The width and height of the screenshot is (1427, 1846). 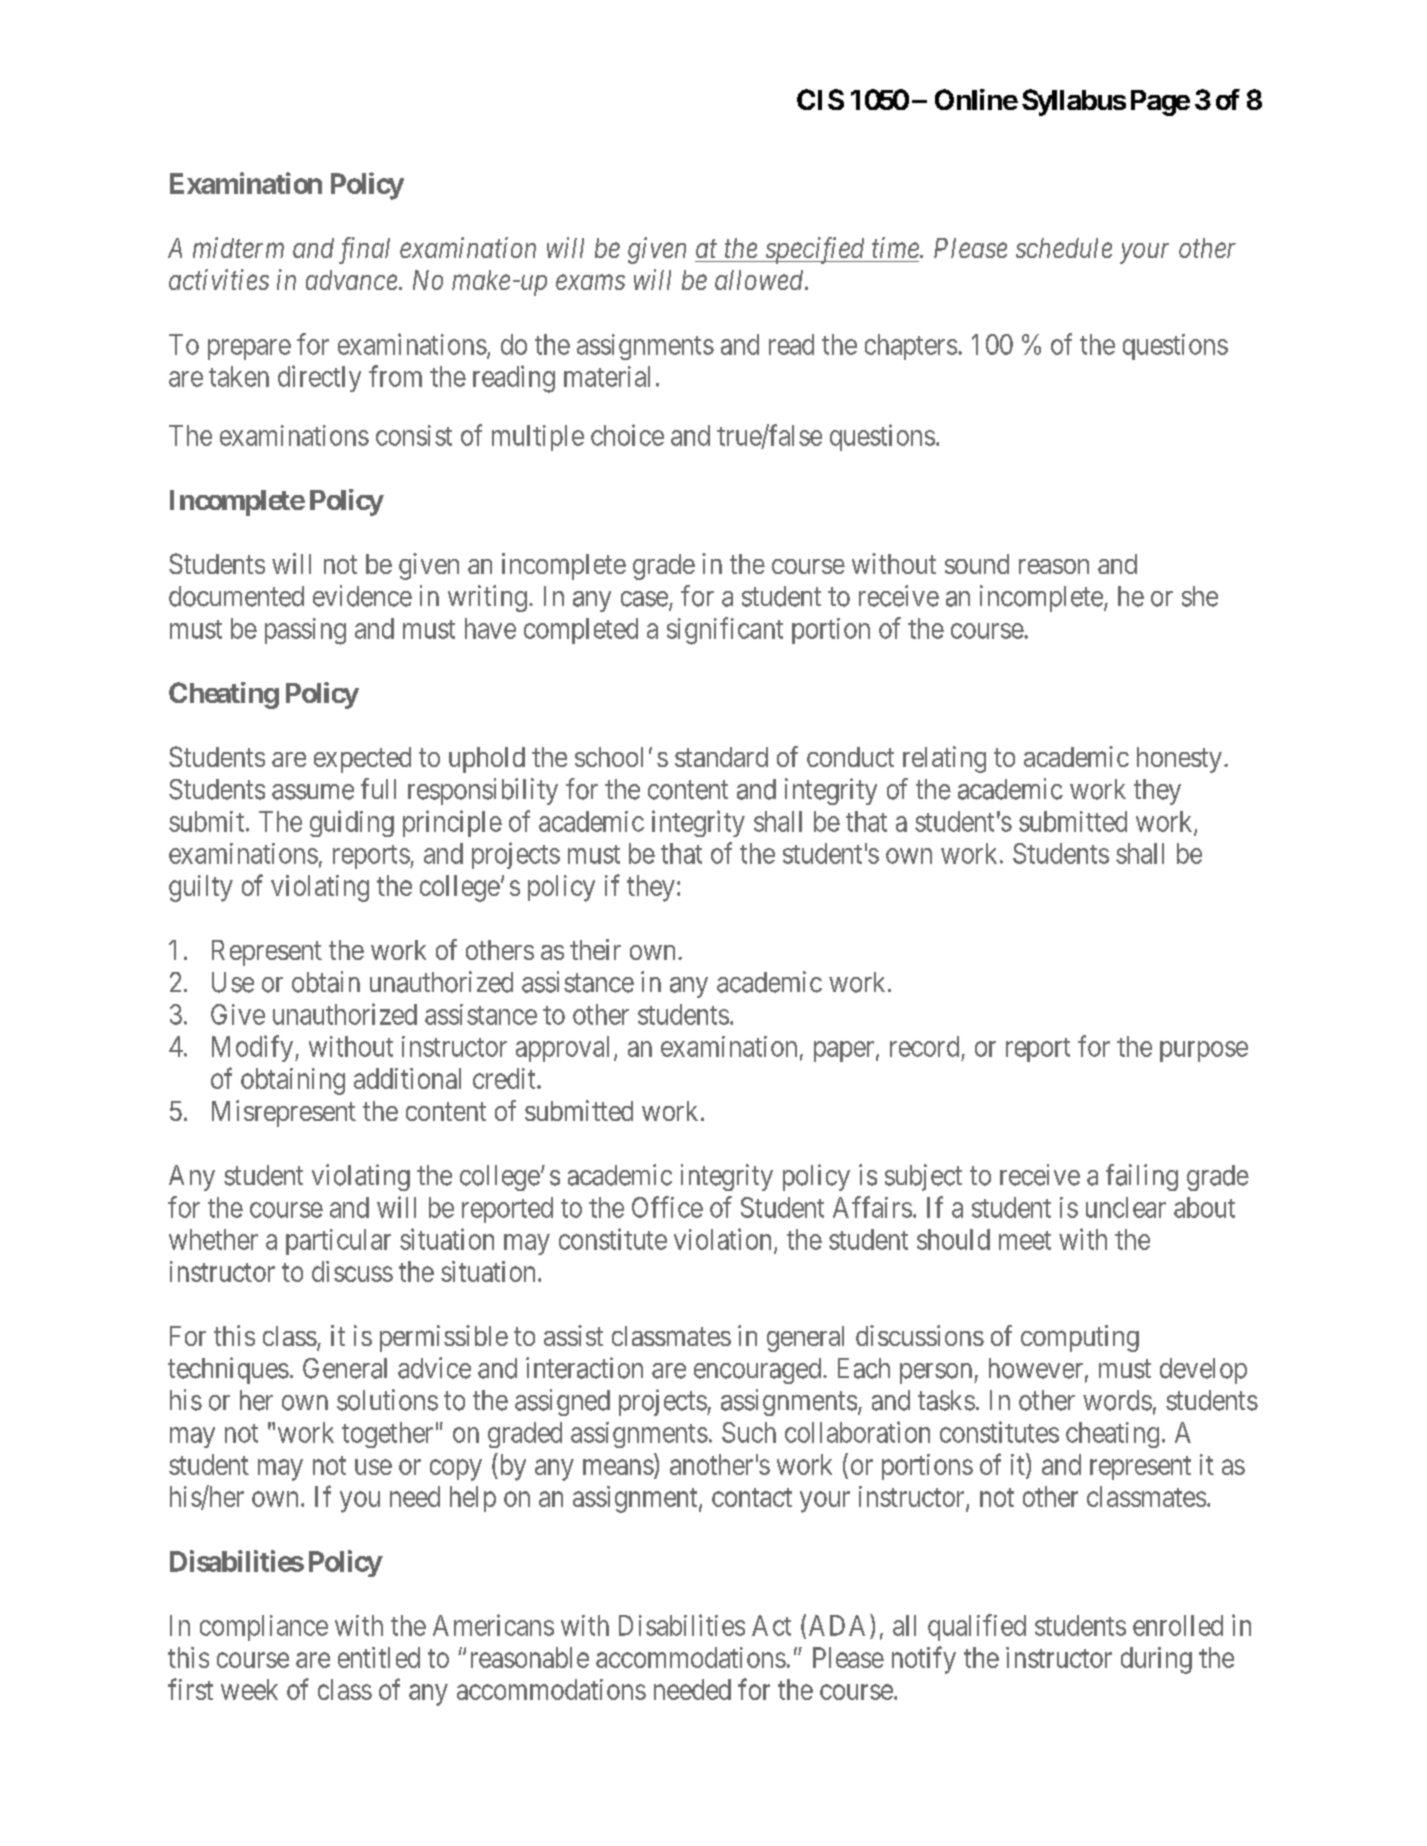 What do you see at coordinates (1064, 248) in the screenshot?
I see `schedule` at bounding box center [1064, 248].
